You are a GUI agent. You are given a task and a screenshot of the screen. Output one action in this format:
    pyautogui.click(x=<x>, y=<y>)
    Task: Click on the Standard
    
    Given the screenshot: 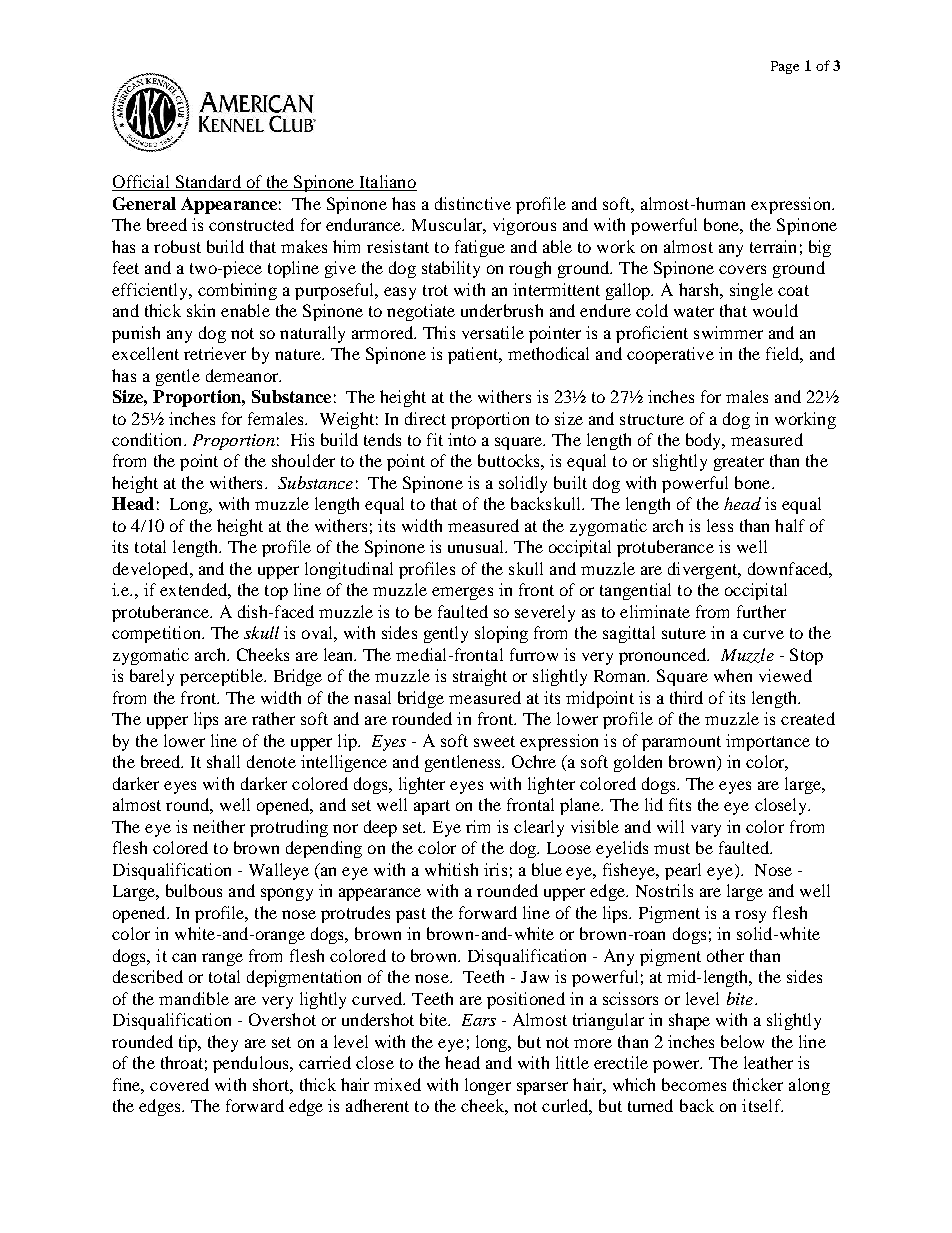 What is the action you would take?
    pyautogui.click(x=208, y=183)
